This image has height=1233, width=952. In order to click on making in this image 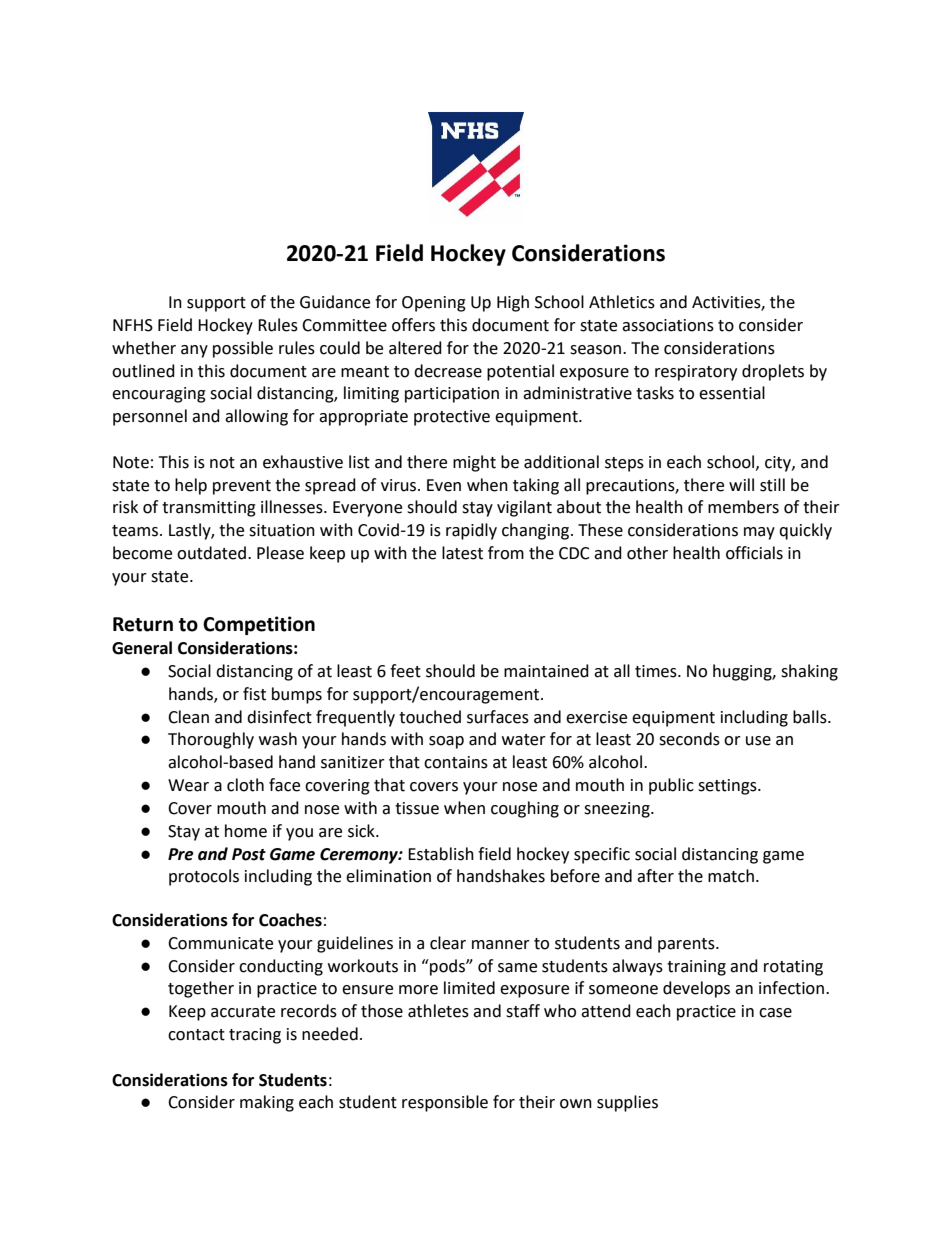, I will do `click(267, 1103)`.
